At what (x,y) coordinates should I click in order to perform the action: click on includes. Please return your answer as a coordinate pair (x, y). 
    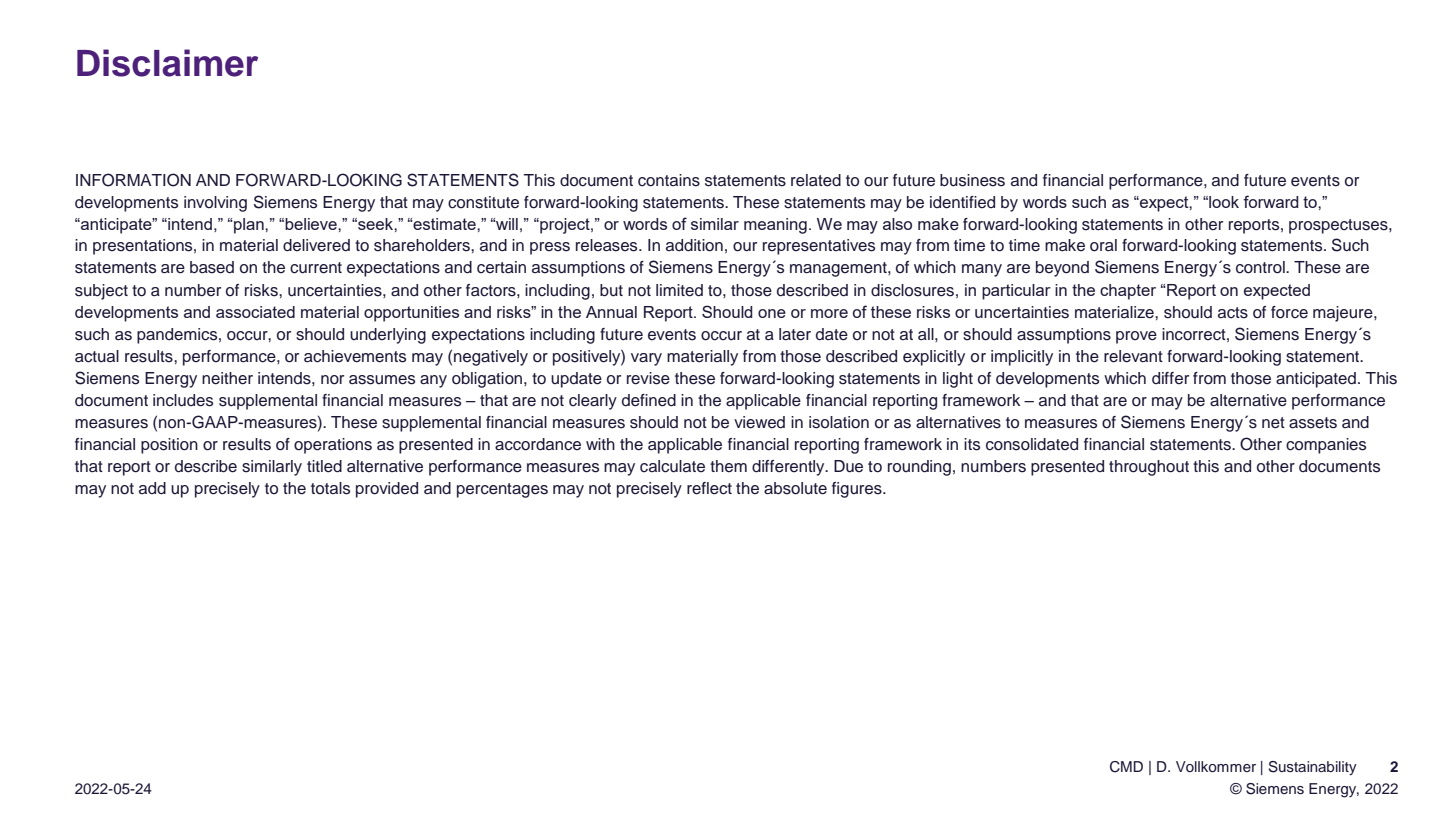
    Looking at the image, I should click on (183, 400).
